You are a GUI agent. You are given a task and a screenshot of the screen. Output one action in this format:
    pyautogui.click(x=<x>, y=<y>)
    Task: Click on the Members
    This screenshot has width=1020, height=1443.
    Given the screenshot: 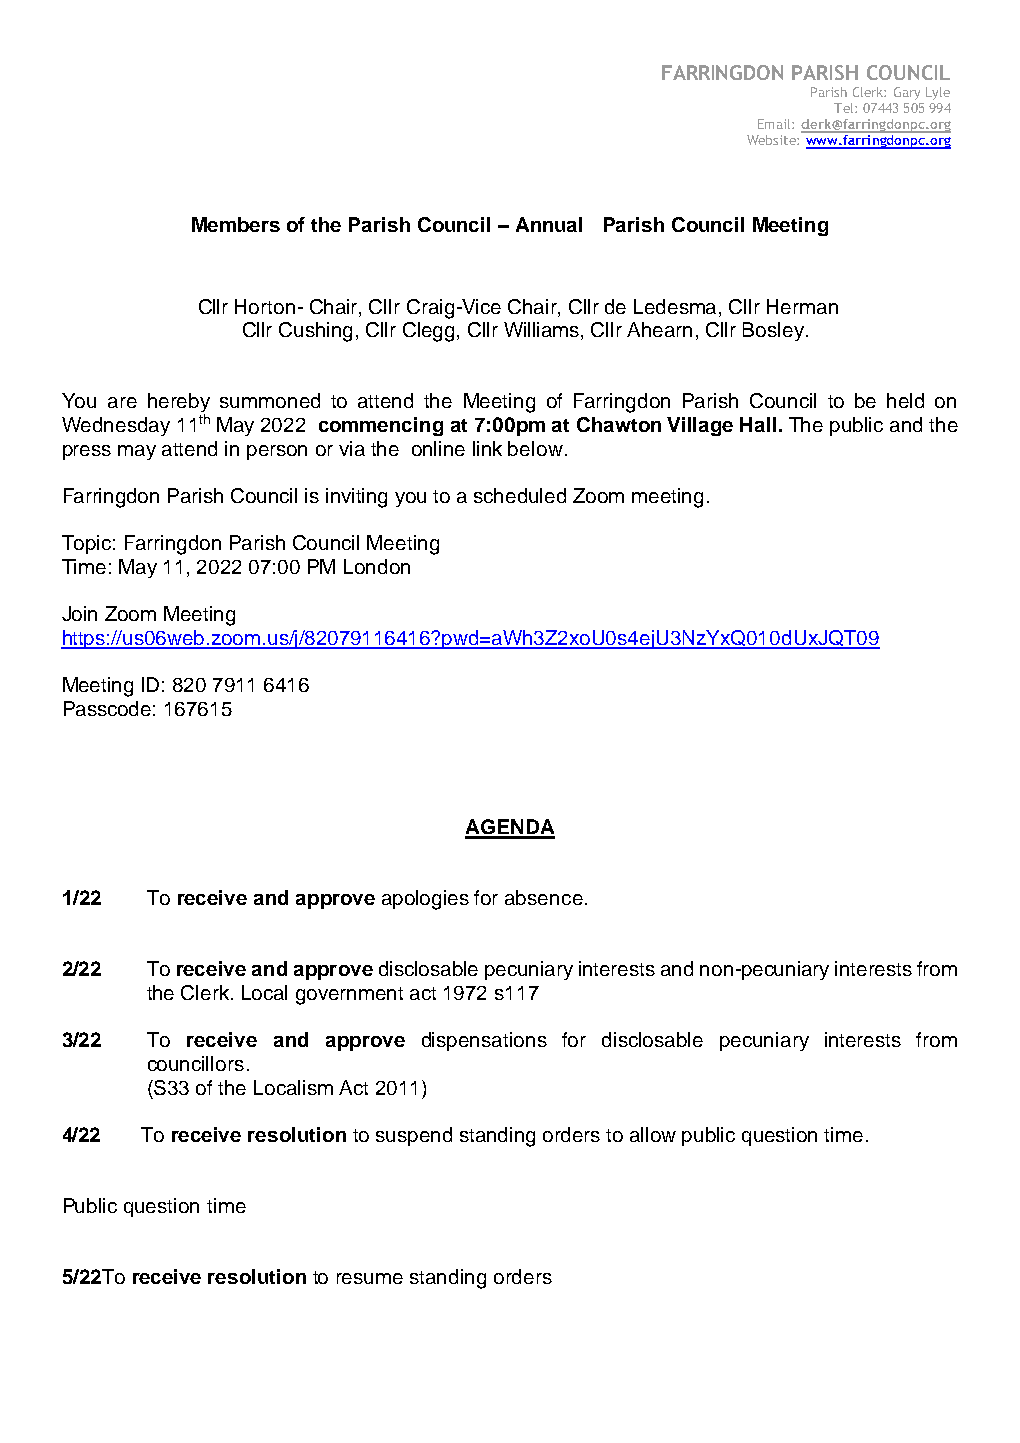 What is the action you would take?
    pyautogui.click(x=236, y=224)
